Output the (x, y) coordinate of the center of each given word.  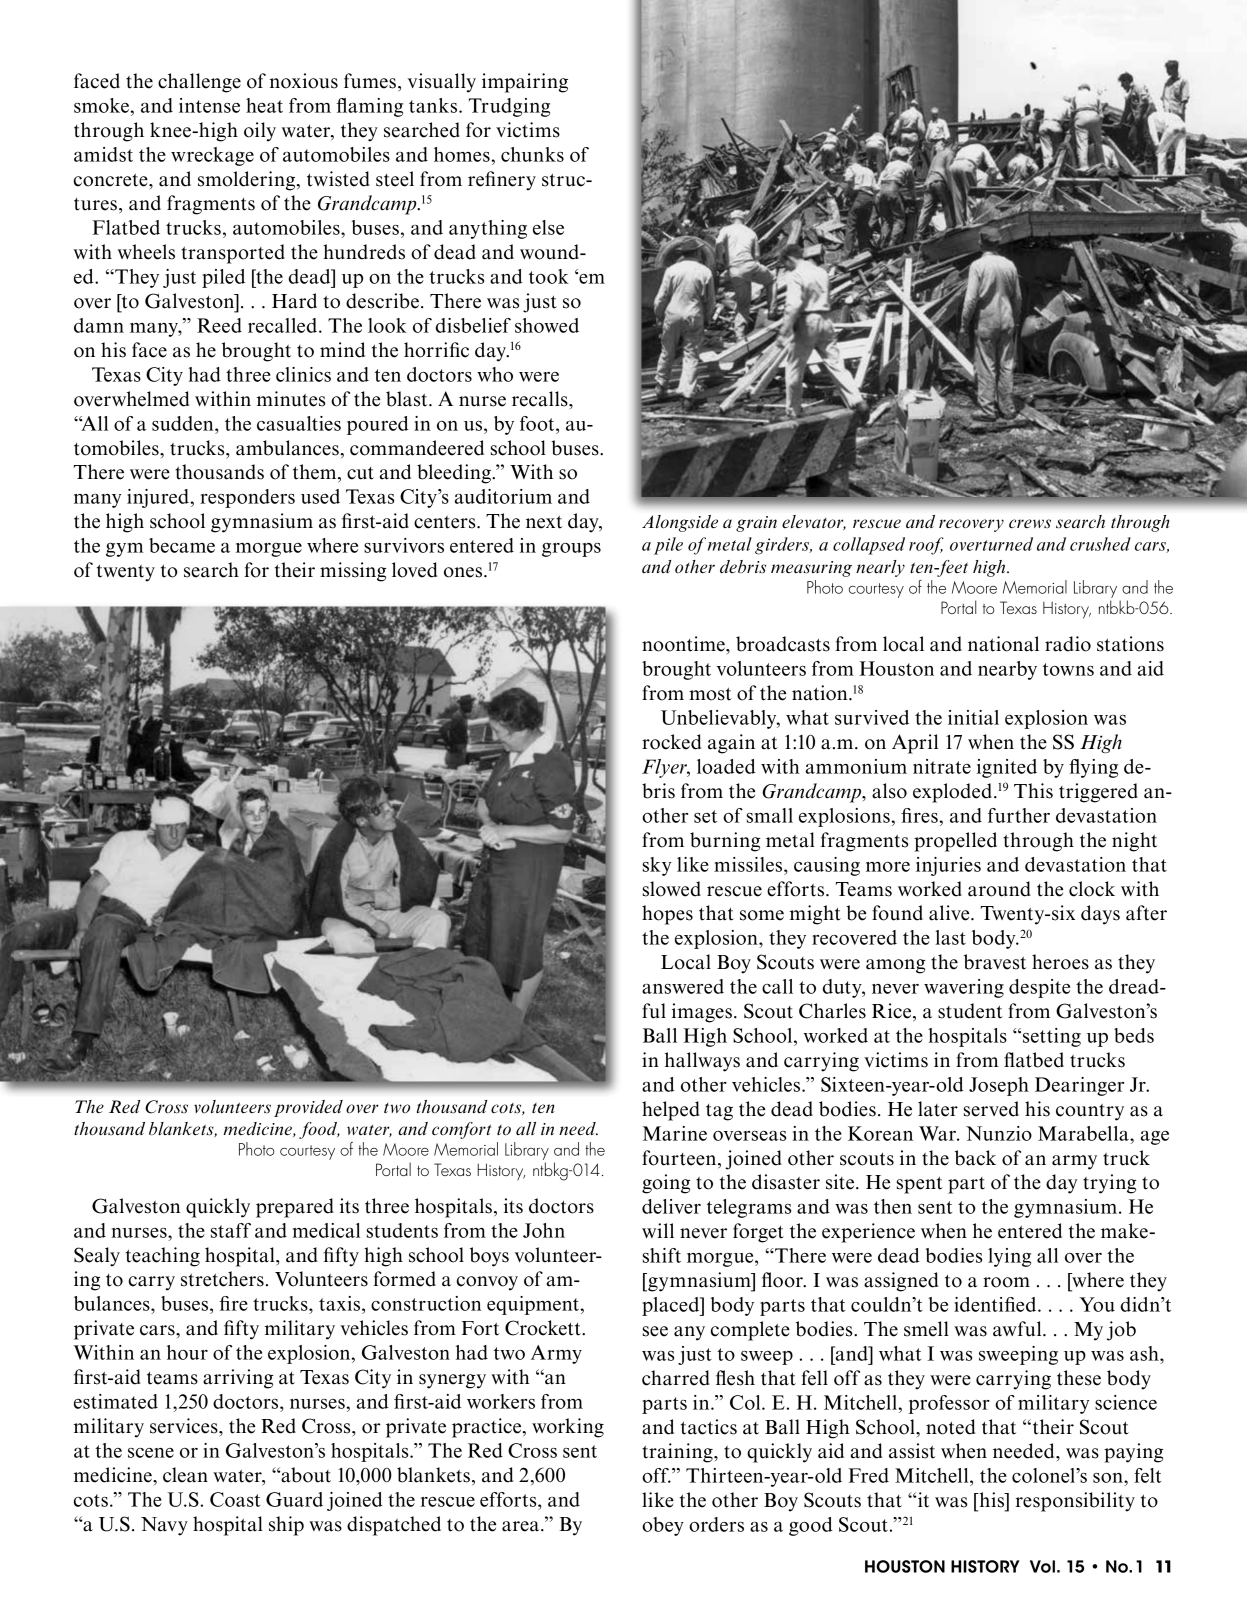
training (678, 1453)
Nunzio (999, 1133)
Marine (675, 1133)
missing (353, 572)
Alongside (680, 523)
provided (308, 1108)
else (548, 227)
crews (1030, 524)
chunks (532, 154)
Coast (235, 1499)
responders (247, 498)
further (1019, 815)
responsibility (1075, 1502)
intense (209, 105)
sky (657, 866)
